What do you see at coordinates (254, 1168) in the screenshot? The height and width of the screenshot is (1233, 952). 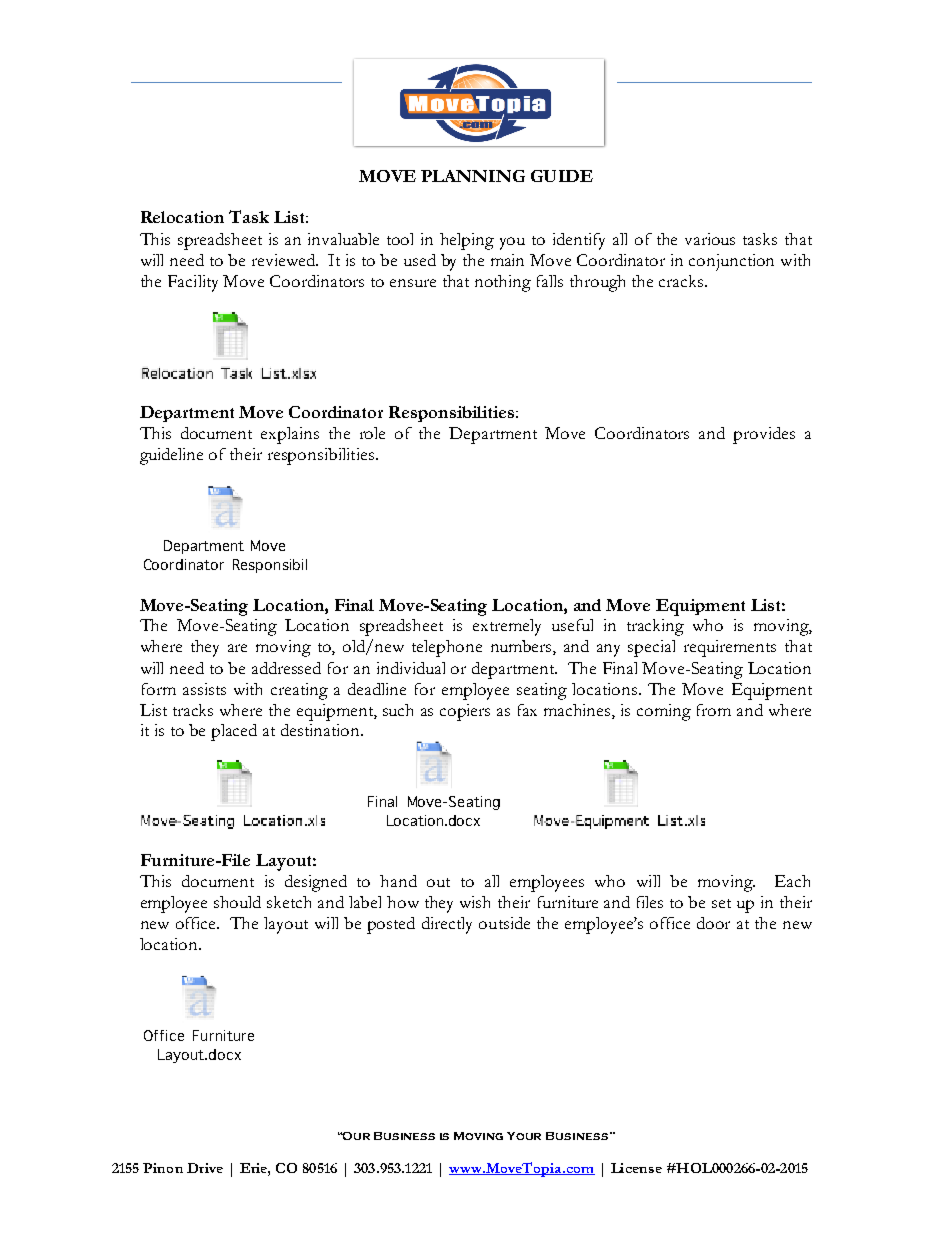 I see `Erie` at bounding box center [254, 1168].
